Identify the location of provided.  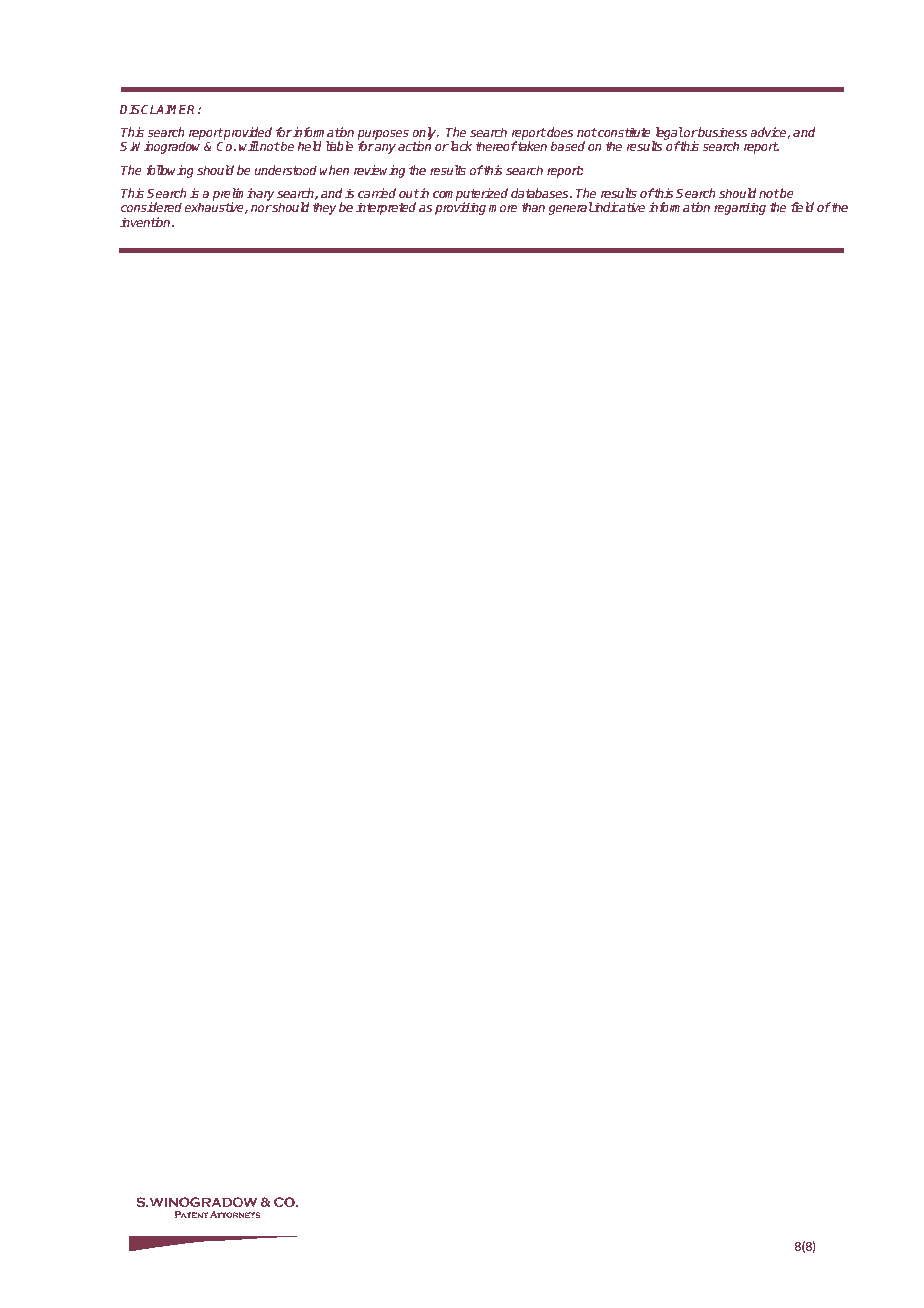
(247, 135).
